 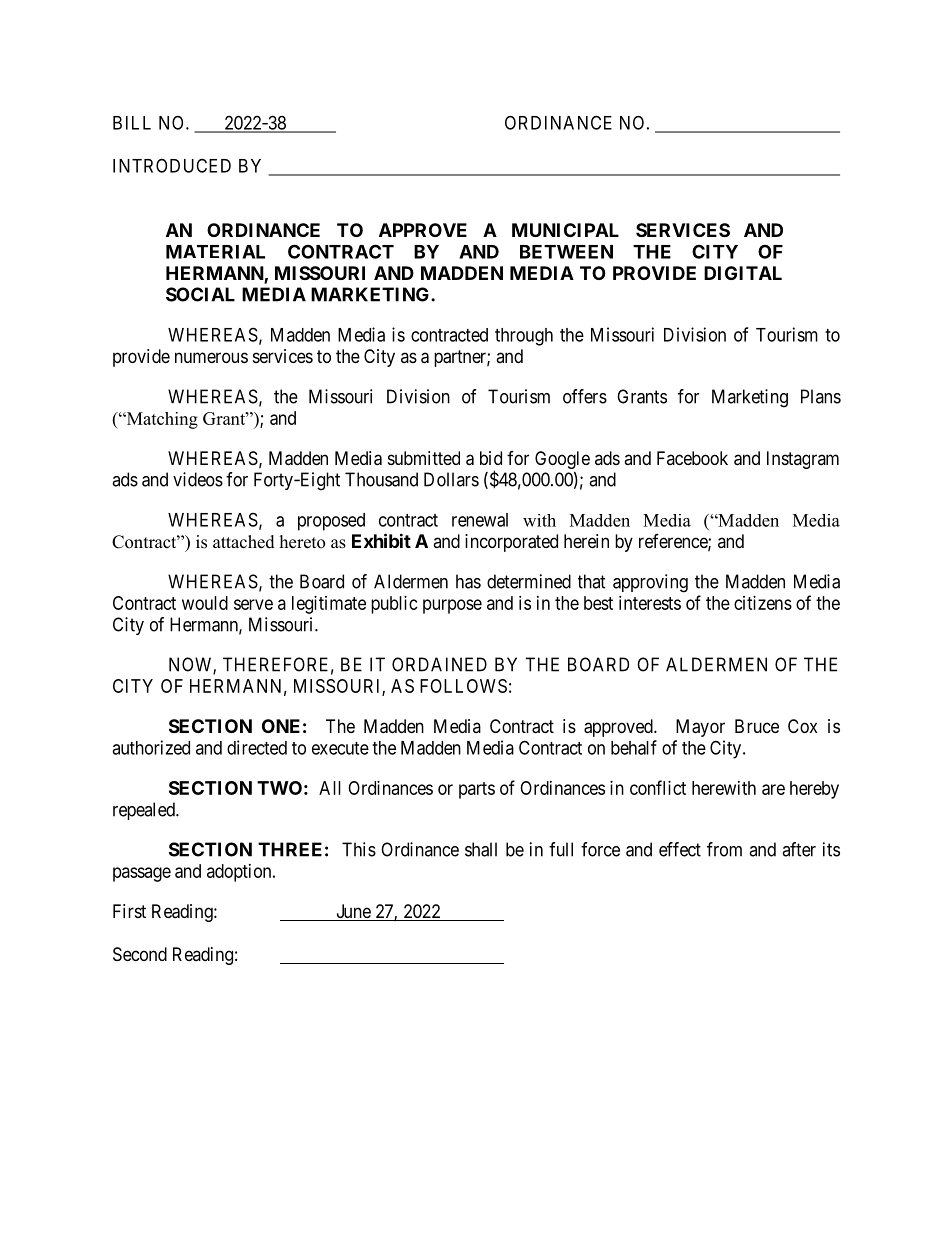 What do you see at coordinates (743, 273) in the screenshot?
I see `DIGITAL` at bounding box center [743, 273].
